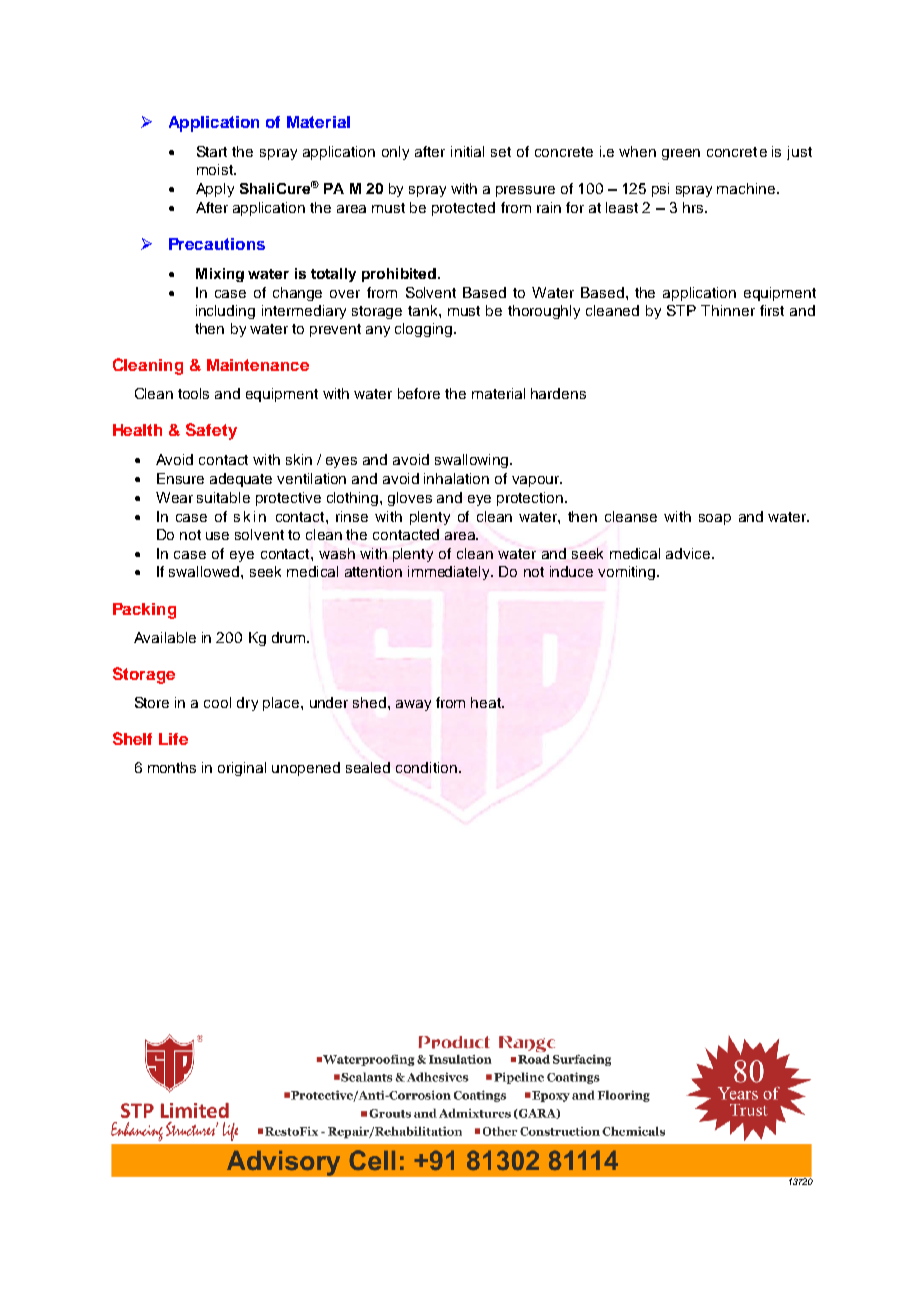 This screenshot has height=1308, width=924. What do you see at coordinates (216, 169) in the screenshot?
I see `moist` at bounding box center [216, 169].
